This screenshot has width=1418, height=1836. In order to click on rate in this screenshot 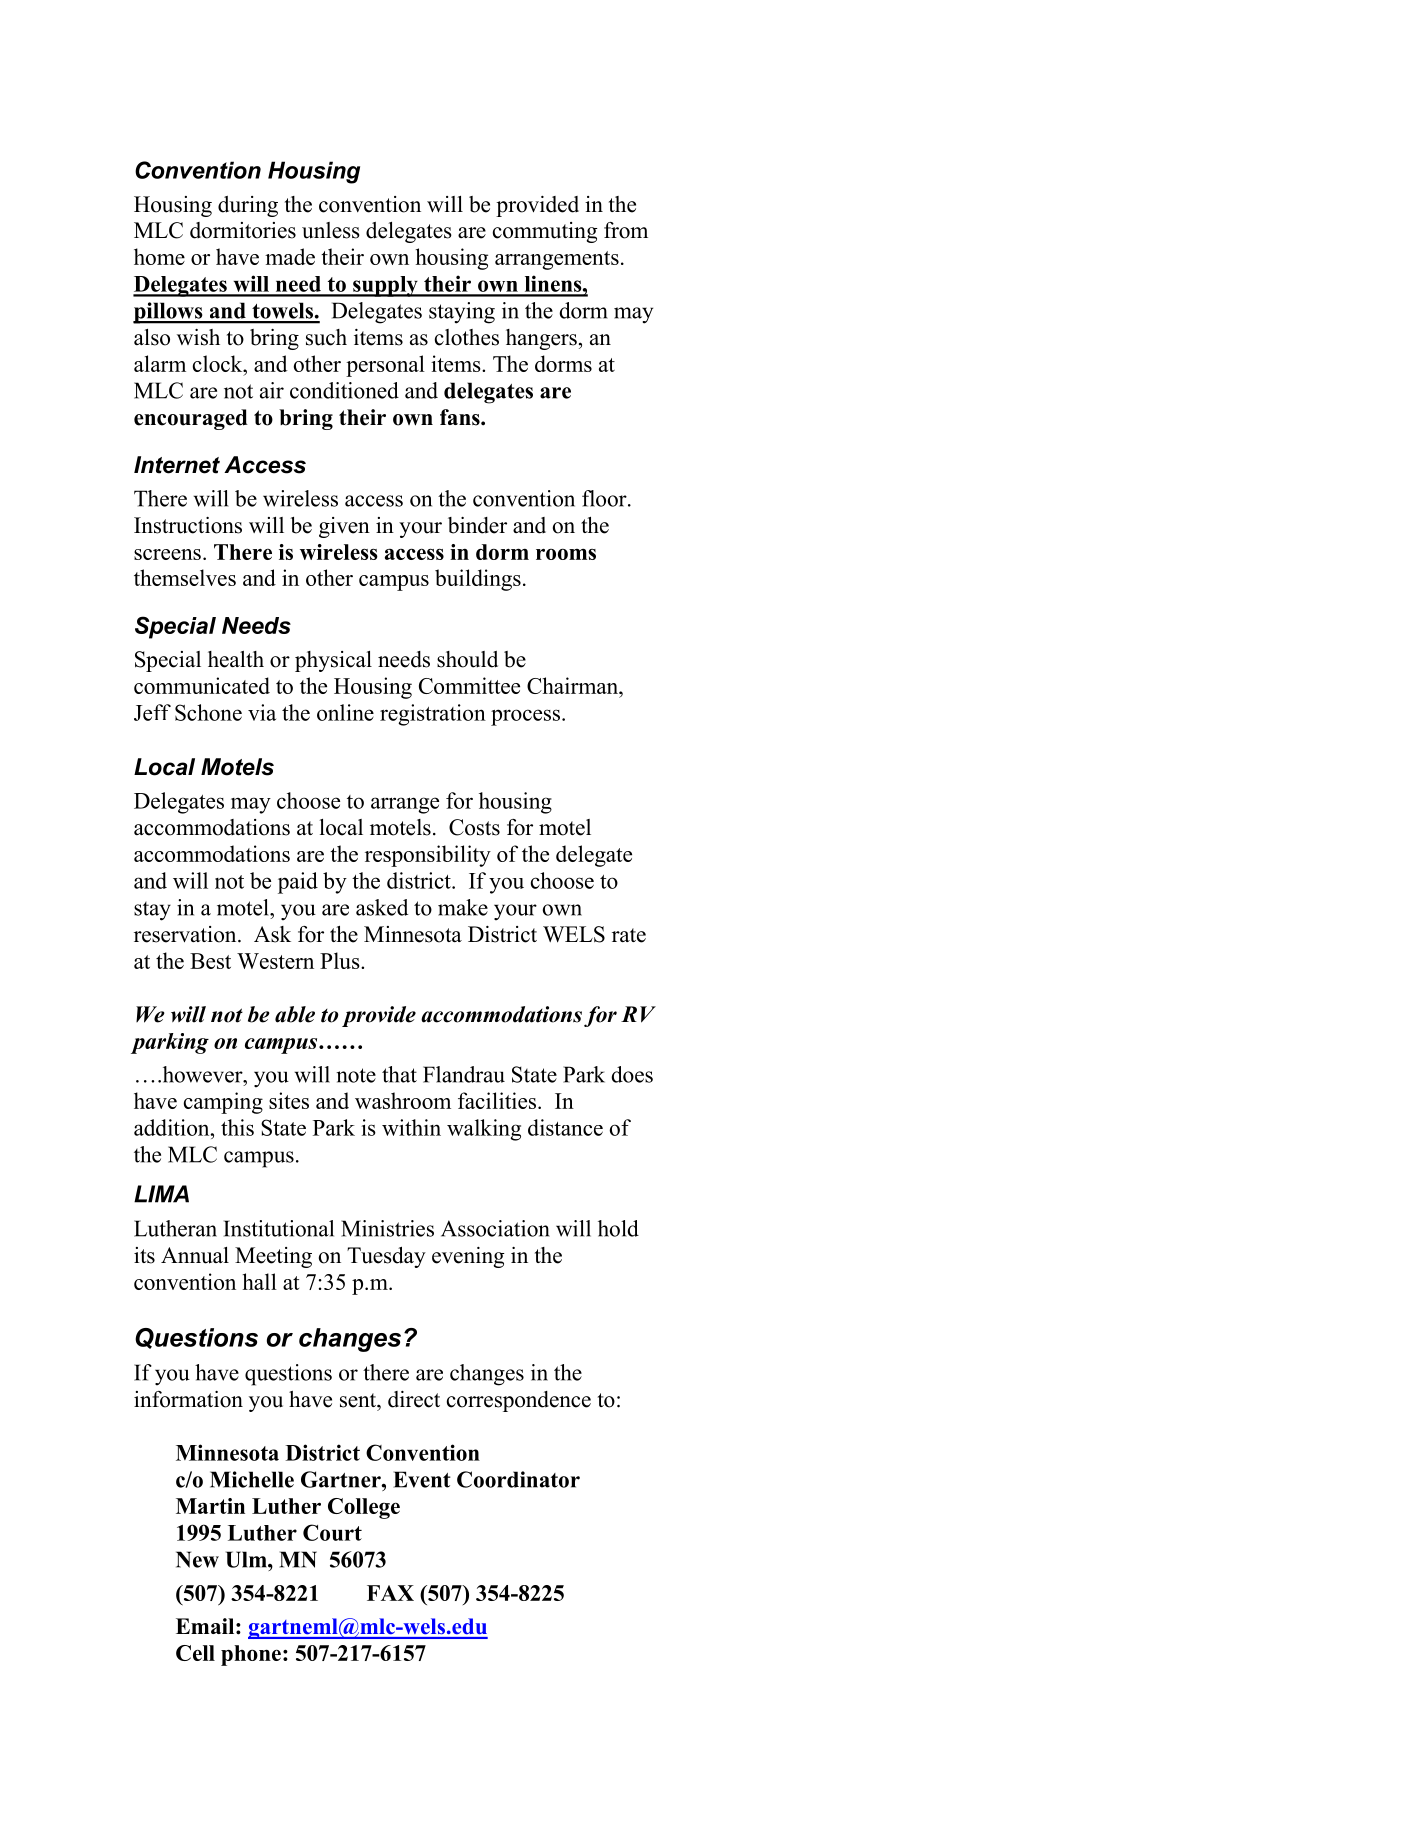, I will do `click(629, 935)`.
